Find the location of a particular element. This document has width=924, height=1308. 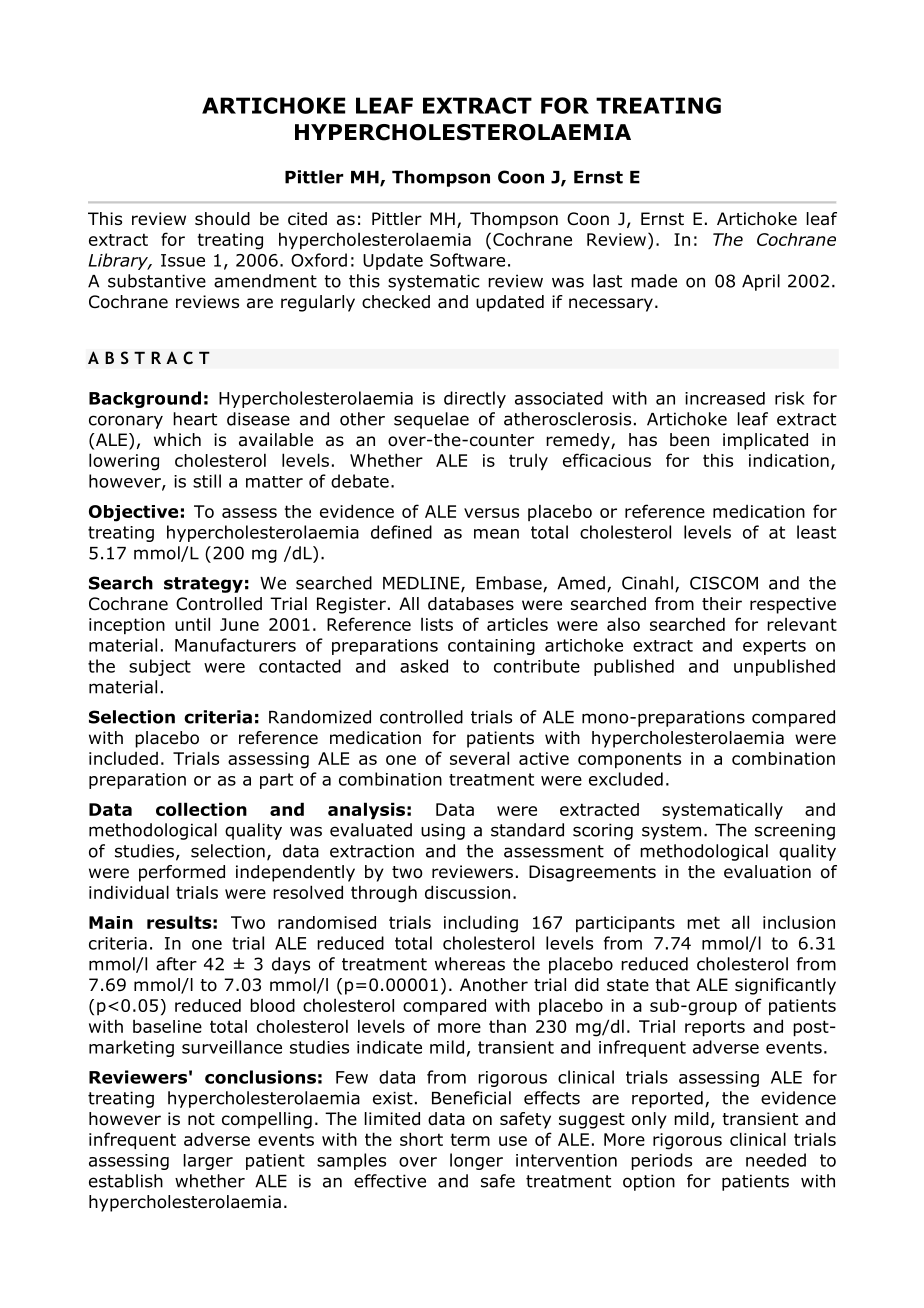

mean is located at coordinates (496, 534).
